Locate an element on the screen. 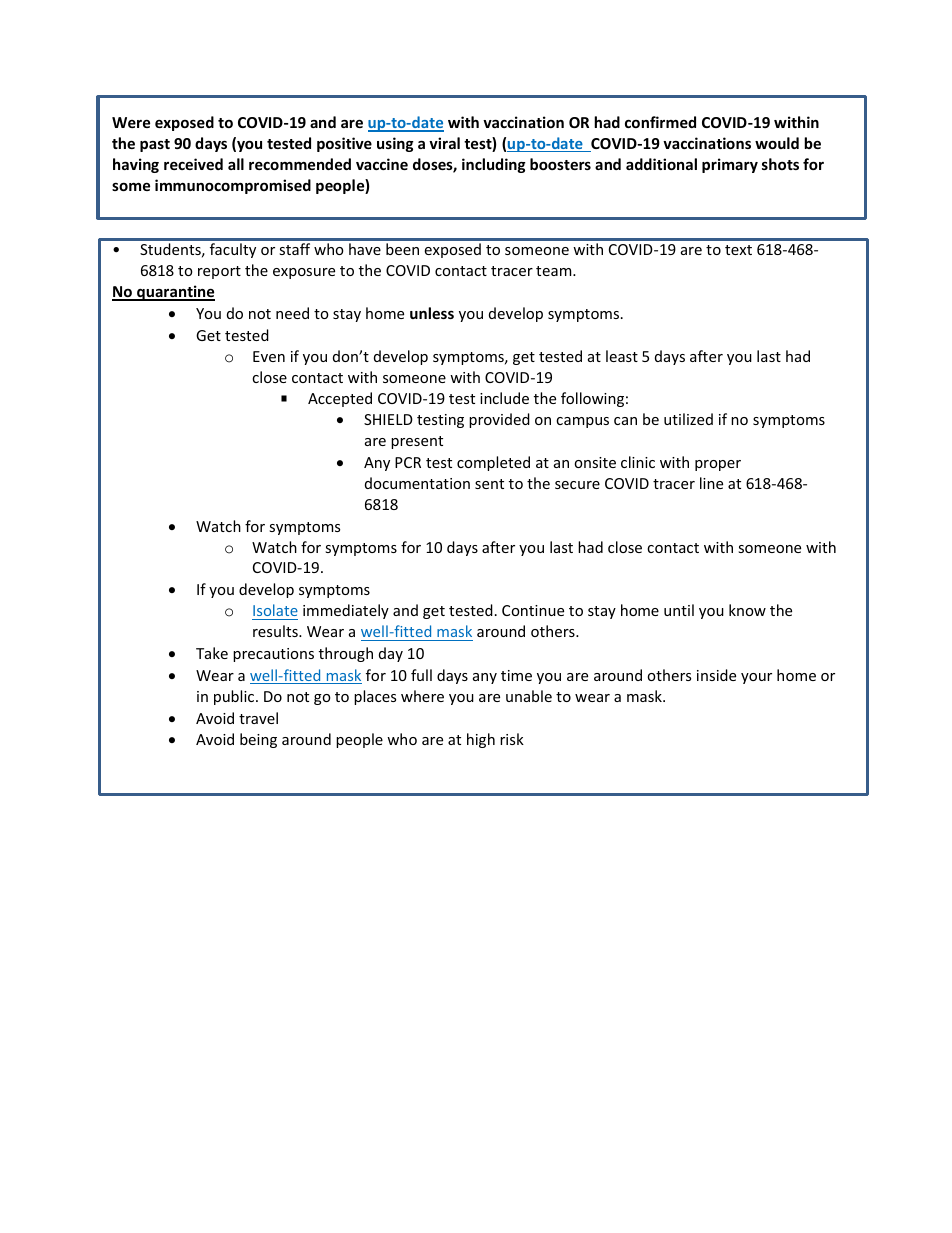 The width and height of the screenshot is (952, 1233). utilized is located at coordinates (688, 419).
